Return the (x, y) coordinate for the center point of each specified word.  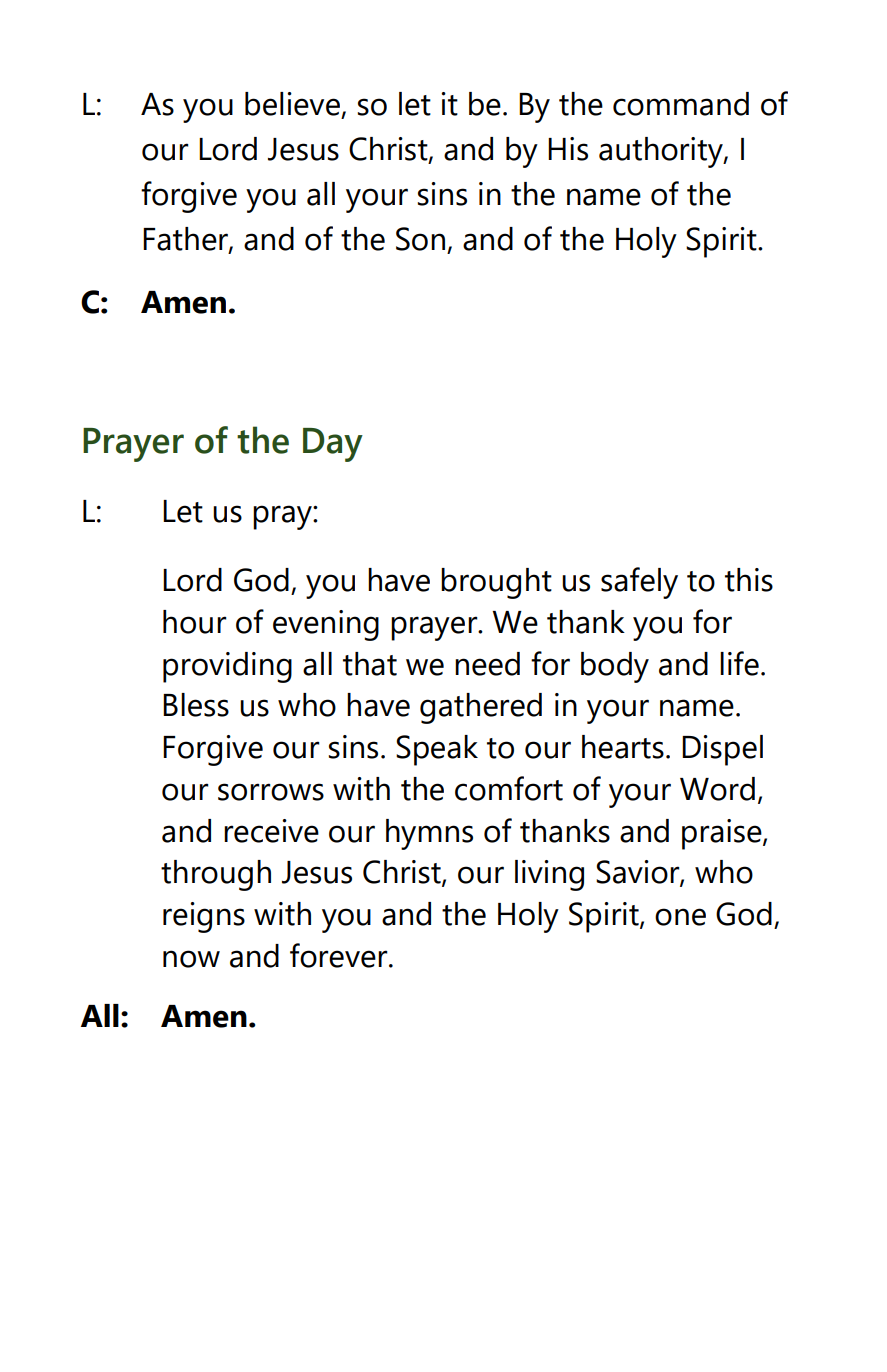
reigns (204, 917)
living (549, 875)
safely (639, 583)
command (681, 104)
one (680, 917)
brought (496, 583)
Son (420, 239)
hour (195, 622)
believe (292, 104)
